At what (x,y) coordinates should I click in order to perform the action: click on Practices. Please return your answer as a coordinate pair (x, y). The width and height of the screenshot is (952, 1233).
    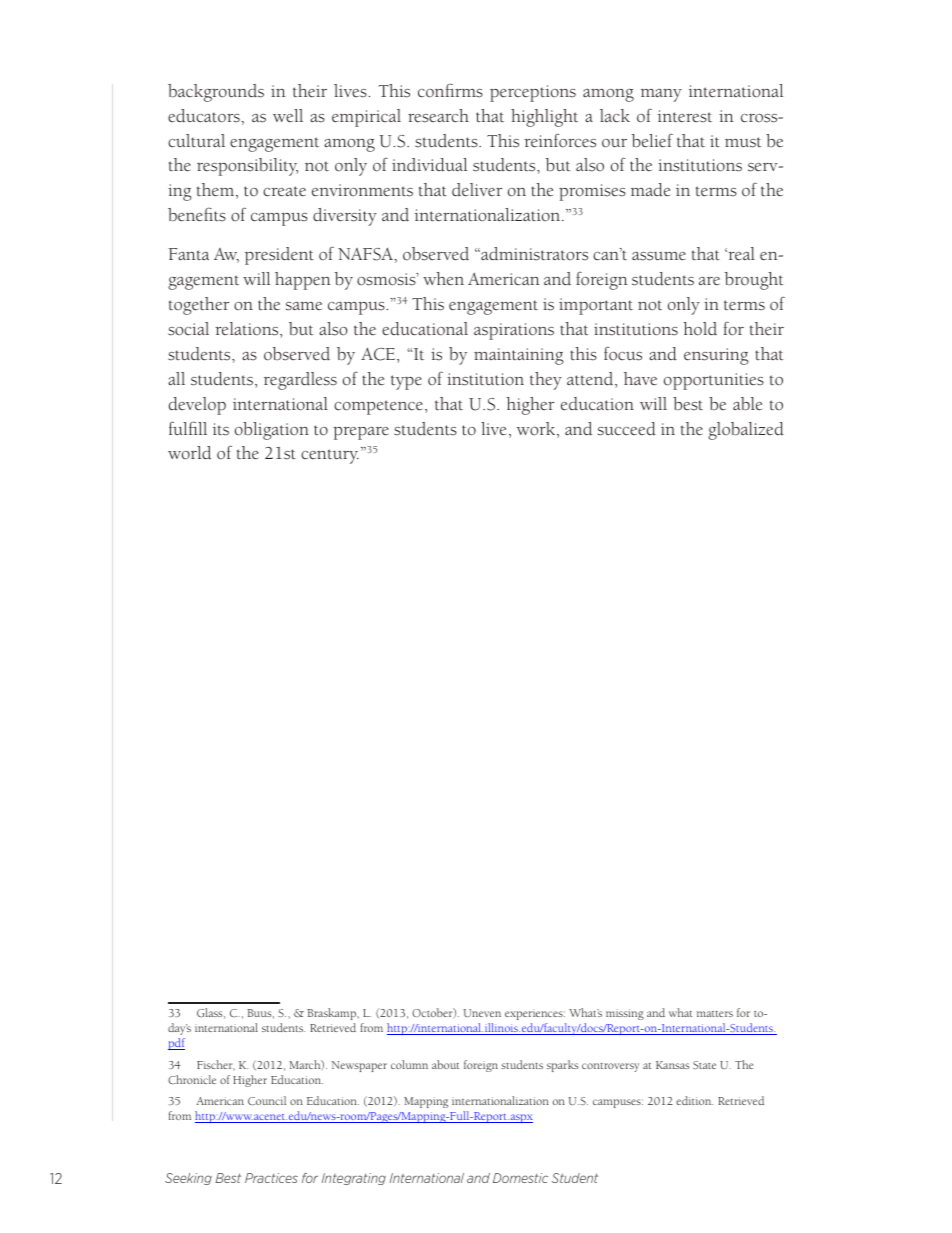
    Looking at the image, I should click on (271, 1178).
